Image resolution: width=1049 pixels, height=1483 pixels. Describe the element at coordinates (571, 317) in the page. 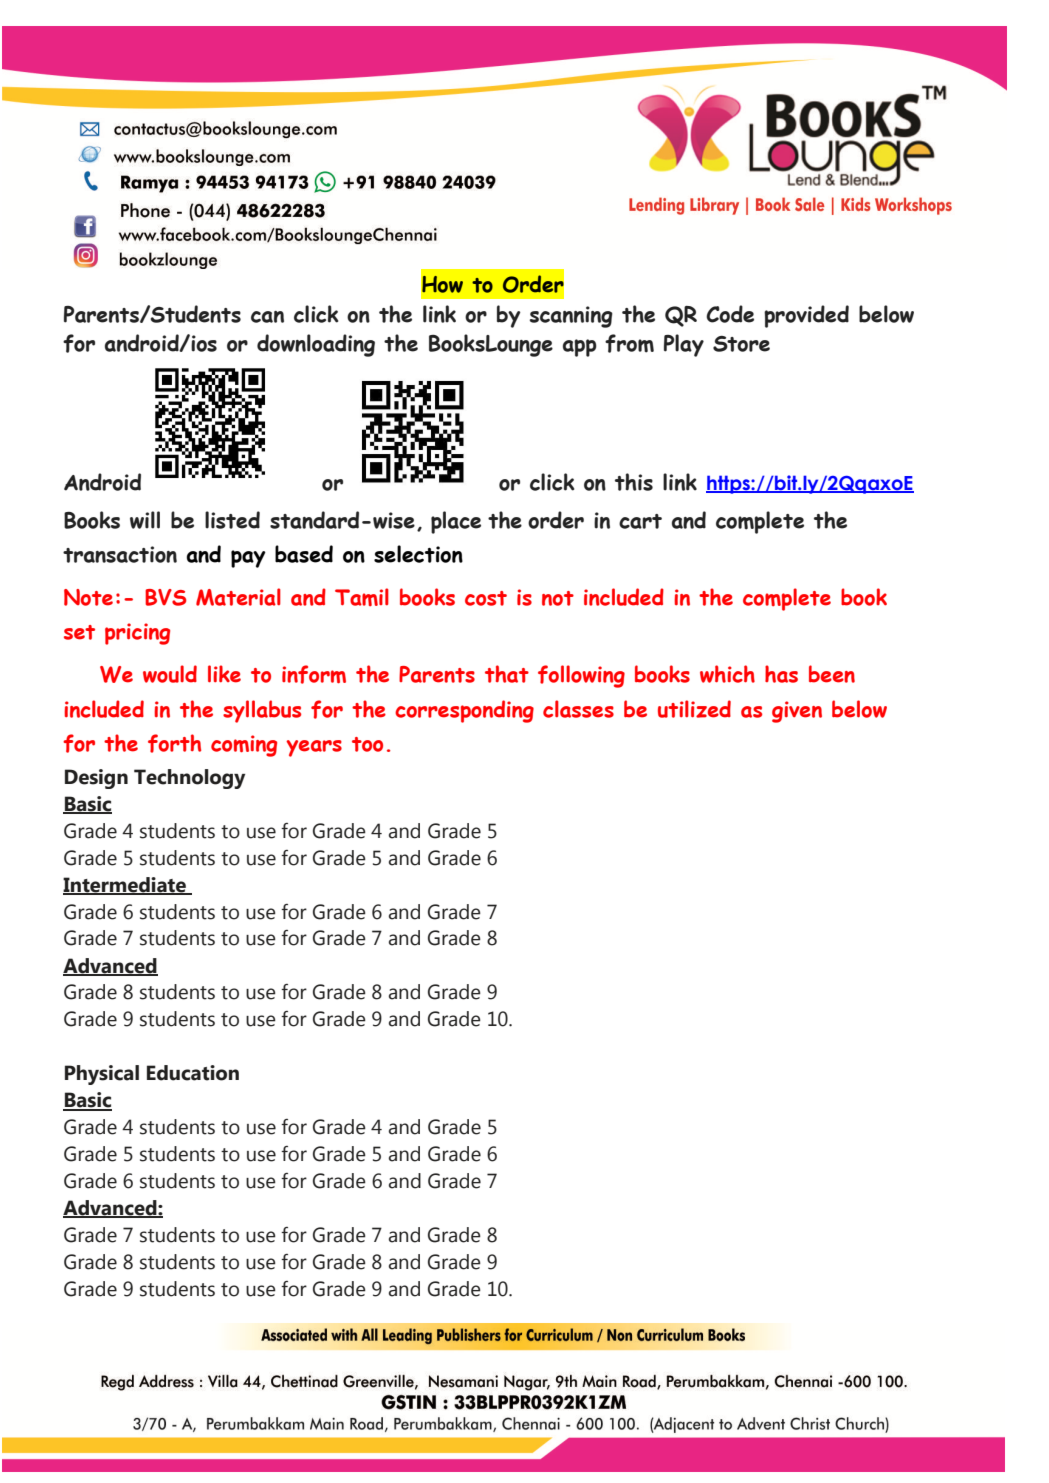

I see `scanning` at that location.
